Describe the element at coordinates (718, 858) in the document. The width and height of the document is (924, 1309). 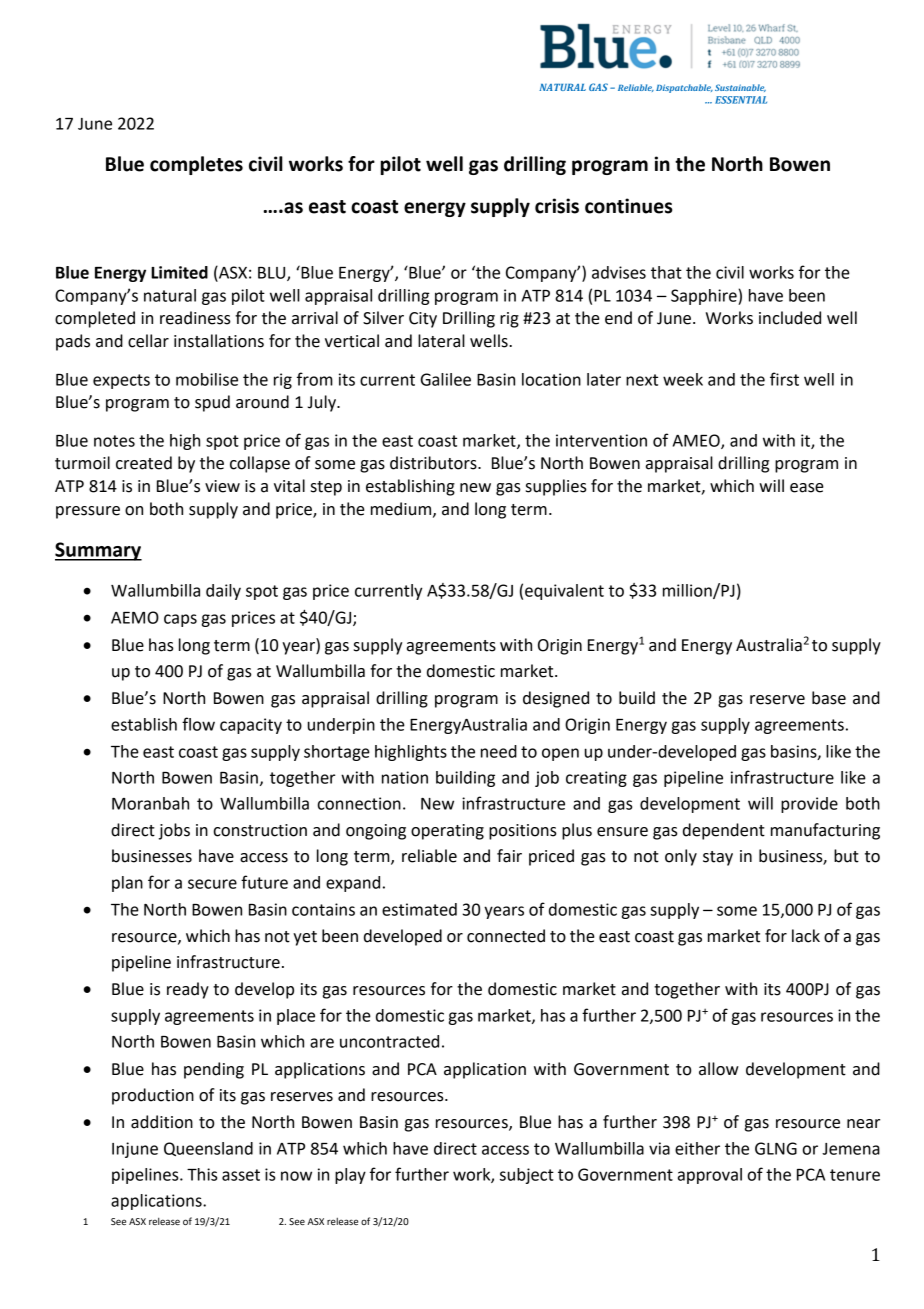
I see `stay` at that location.
